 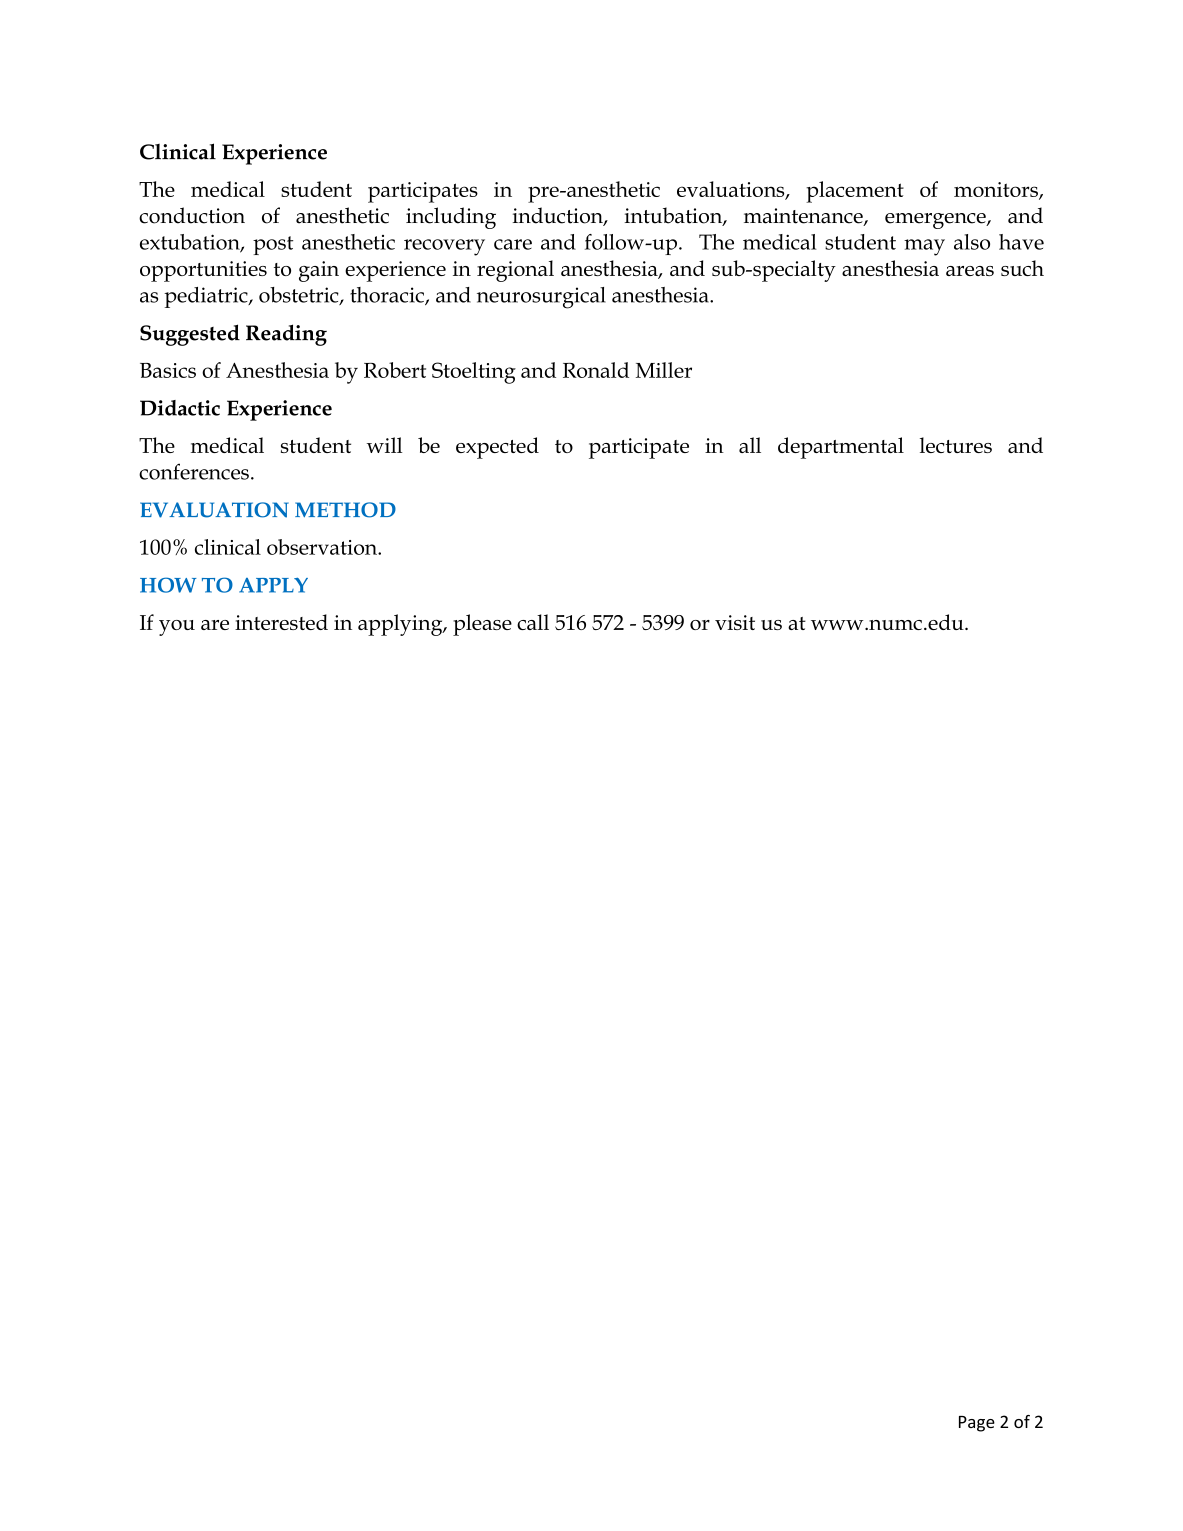 I want to click on care, so click(x=513, y=244).
